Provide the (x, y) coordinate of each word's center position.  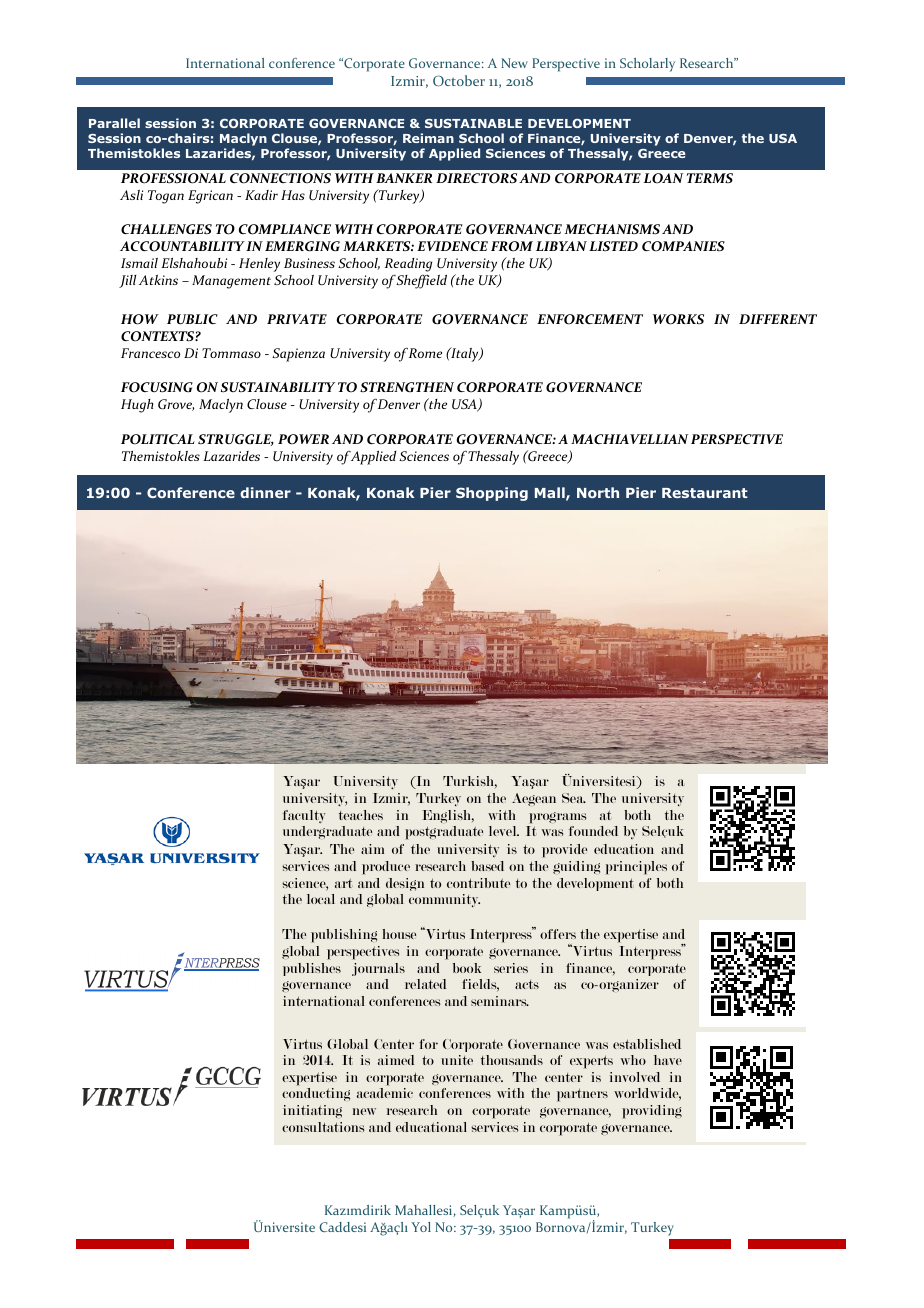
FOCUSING (157, 387)
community (444, 900)
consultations (323, 1127)
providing (652, 1112)
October (459, 80)
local (321, 899)
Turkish (470, 782)
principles (636, 868)
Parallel (114, 123)
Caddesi (342, 1227)
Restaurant (705, 493)
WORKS (678, 319)
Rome (425, 353)
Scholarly (647, 65)
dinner (265, 492)
